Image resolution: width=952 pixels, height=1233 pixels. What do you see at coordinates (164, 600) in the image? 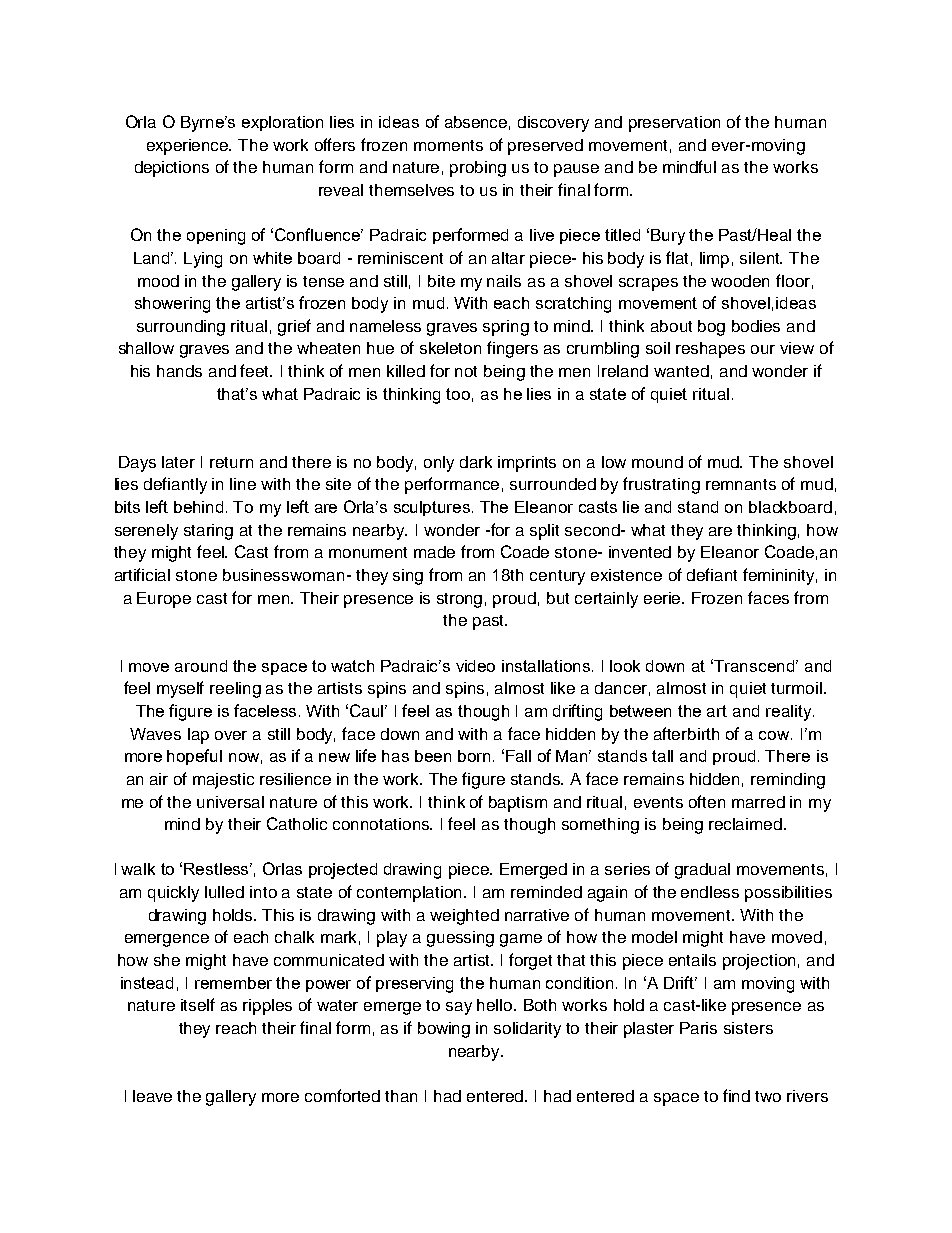
I see `Europe` at bounding box center [164, 600].
